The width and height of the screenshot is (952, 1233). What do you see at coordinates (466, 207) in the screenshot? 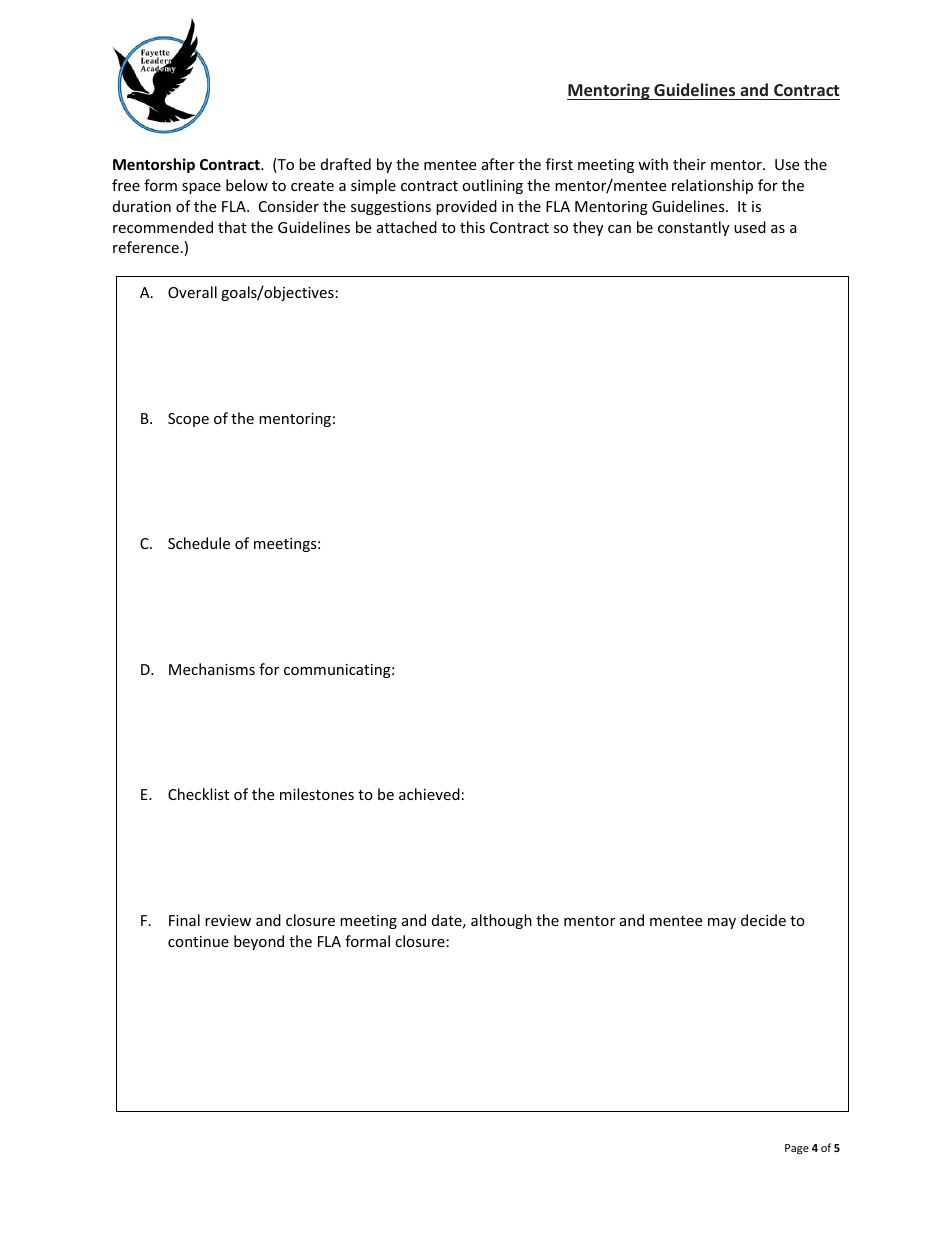
I see `provided` at bounding box center [466, 207].
